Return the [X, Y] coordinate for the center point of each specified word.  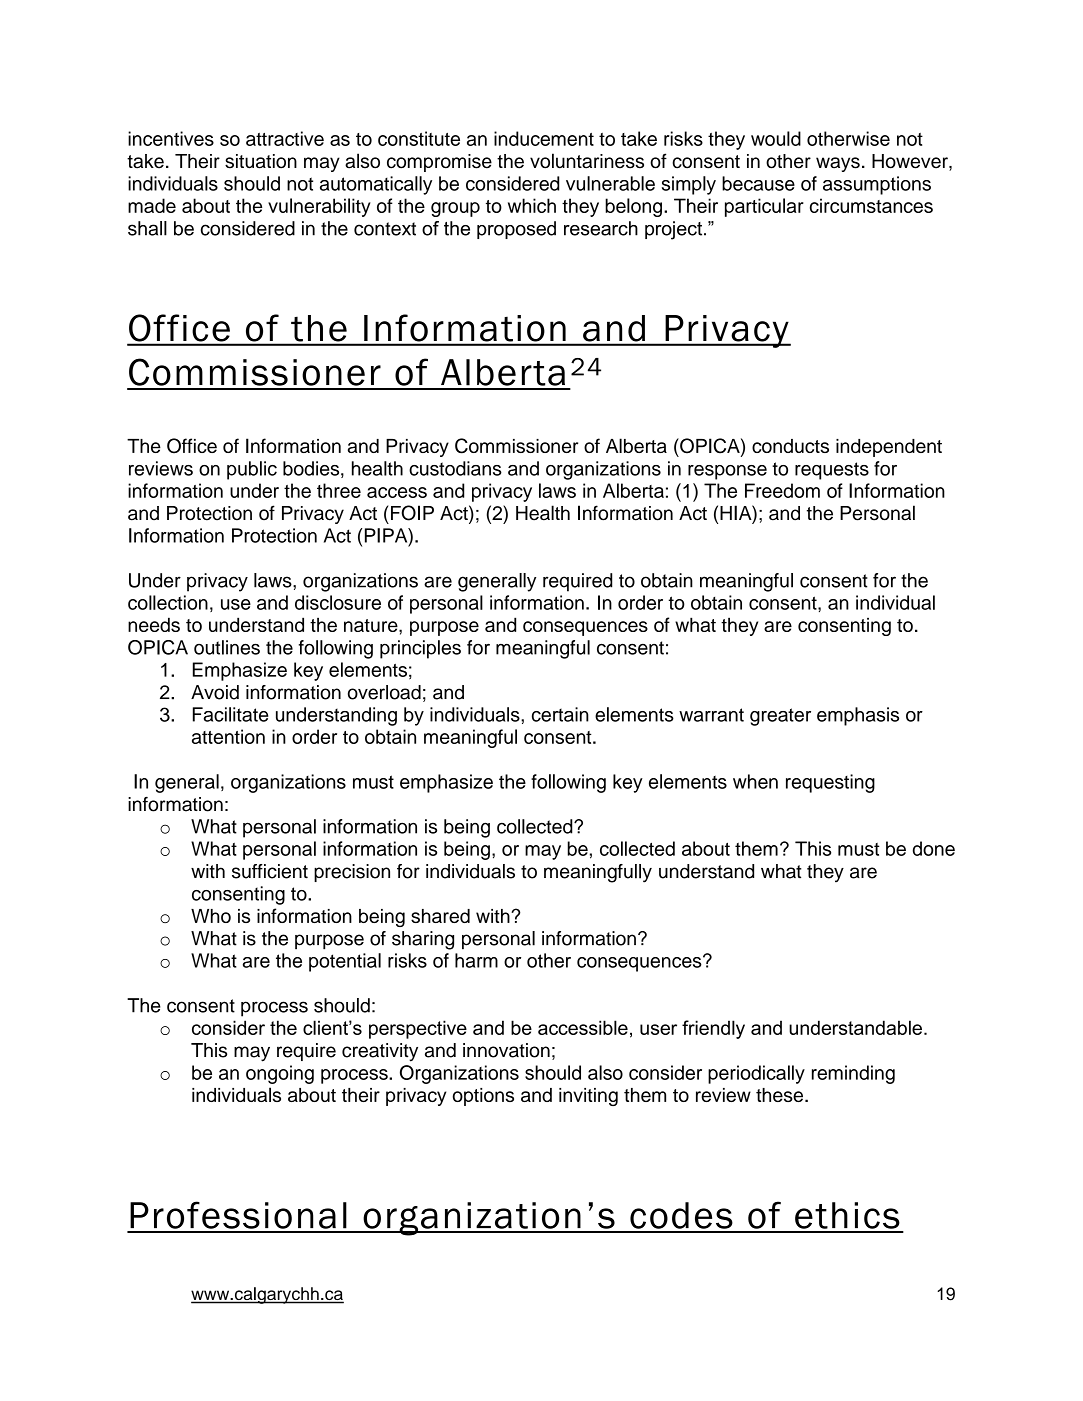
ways [838, 164]
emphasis [858, 716]
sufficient [270, 871]
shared [440, 916]
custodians [455, 468]
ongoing [280, 1074]
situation [261, 161]
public [252, 470]
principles [420, 649]
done [934, 848]
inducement [544, 138]
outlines [227, 647]
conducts [790, 446]
